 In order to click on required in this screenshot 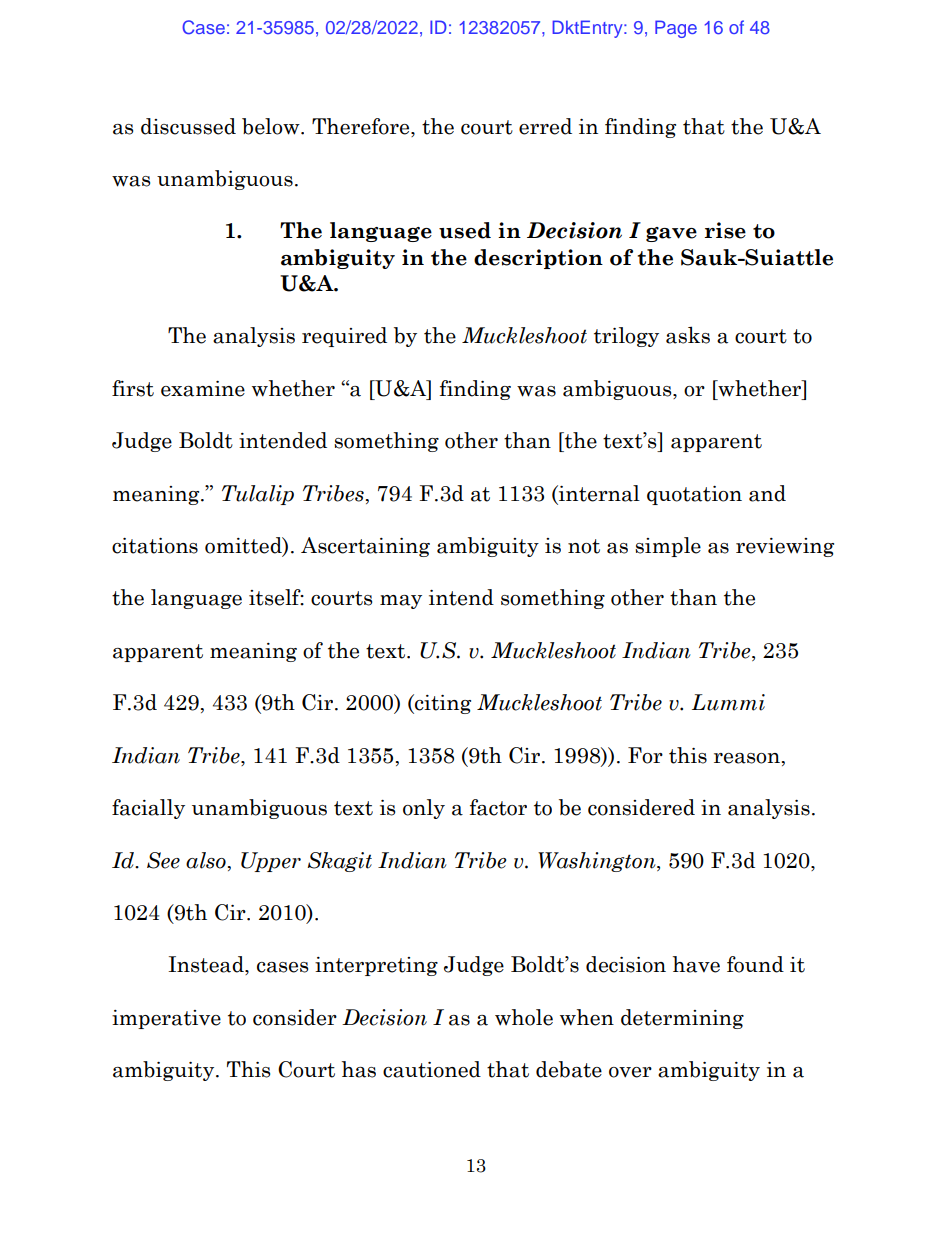, I will do `click(344, 337)`.
